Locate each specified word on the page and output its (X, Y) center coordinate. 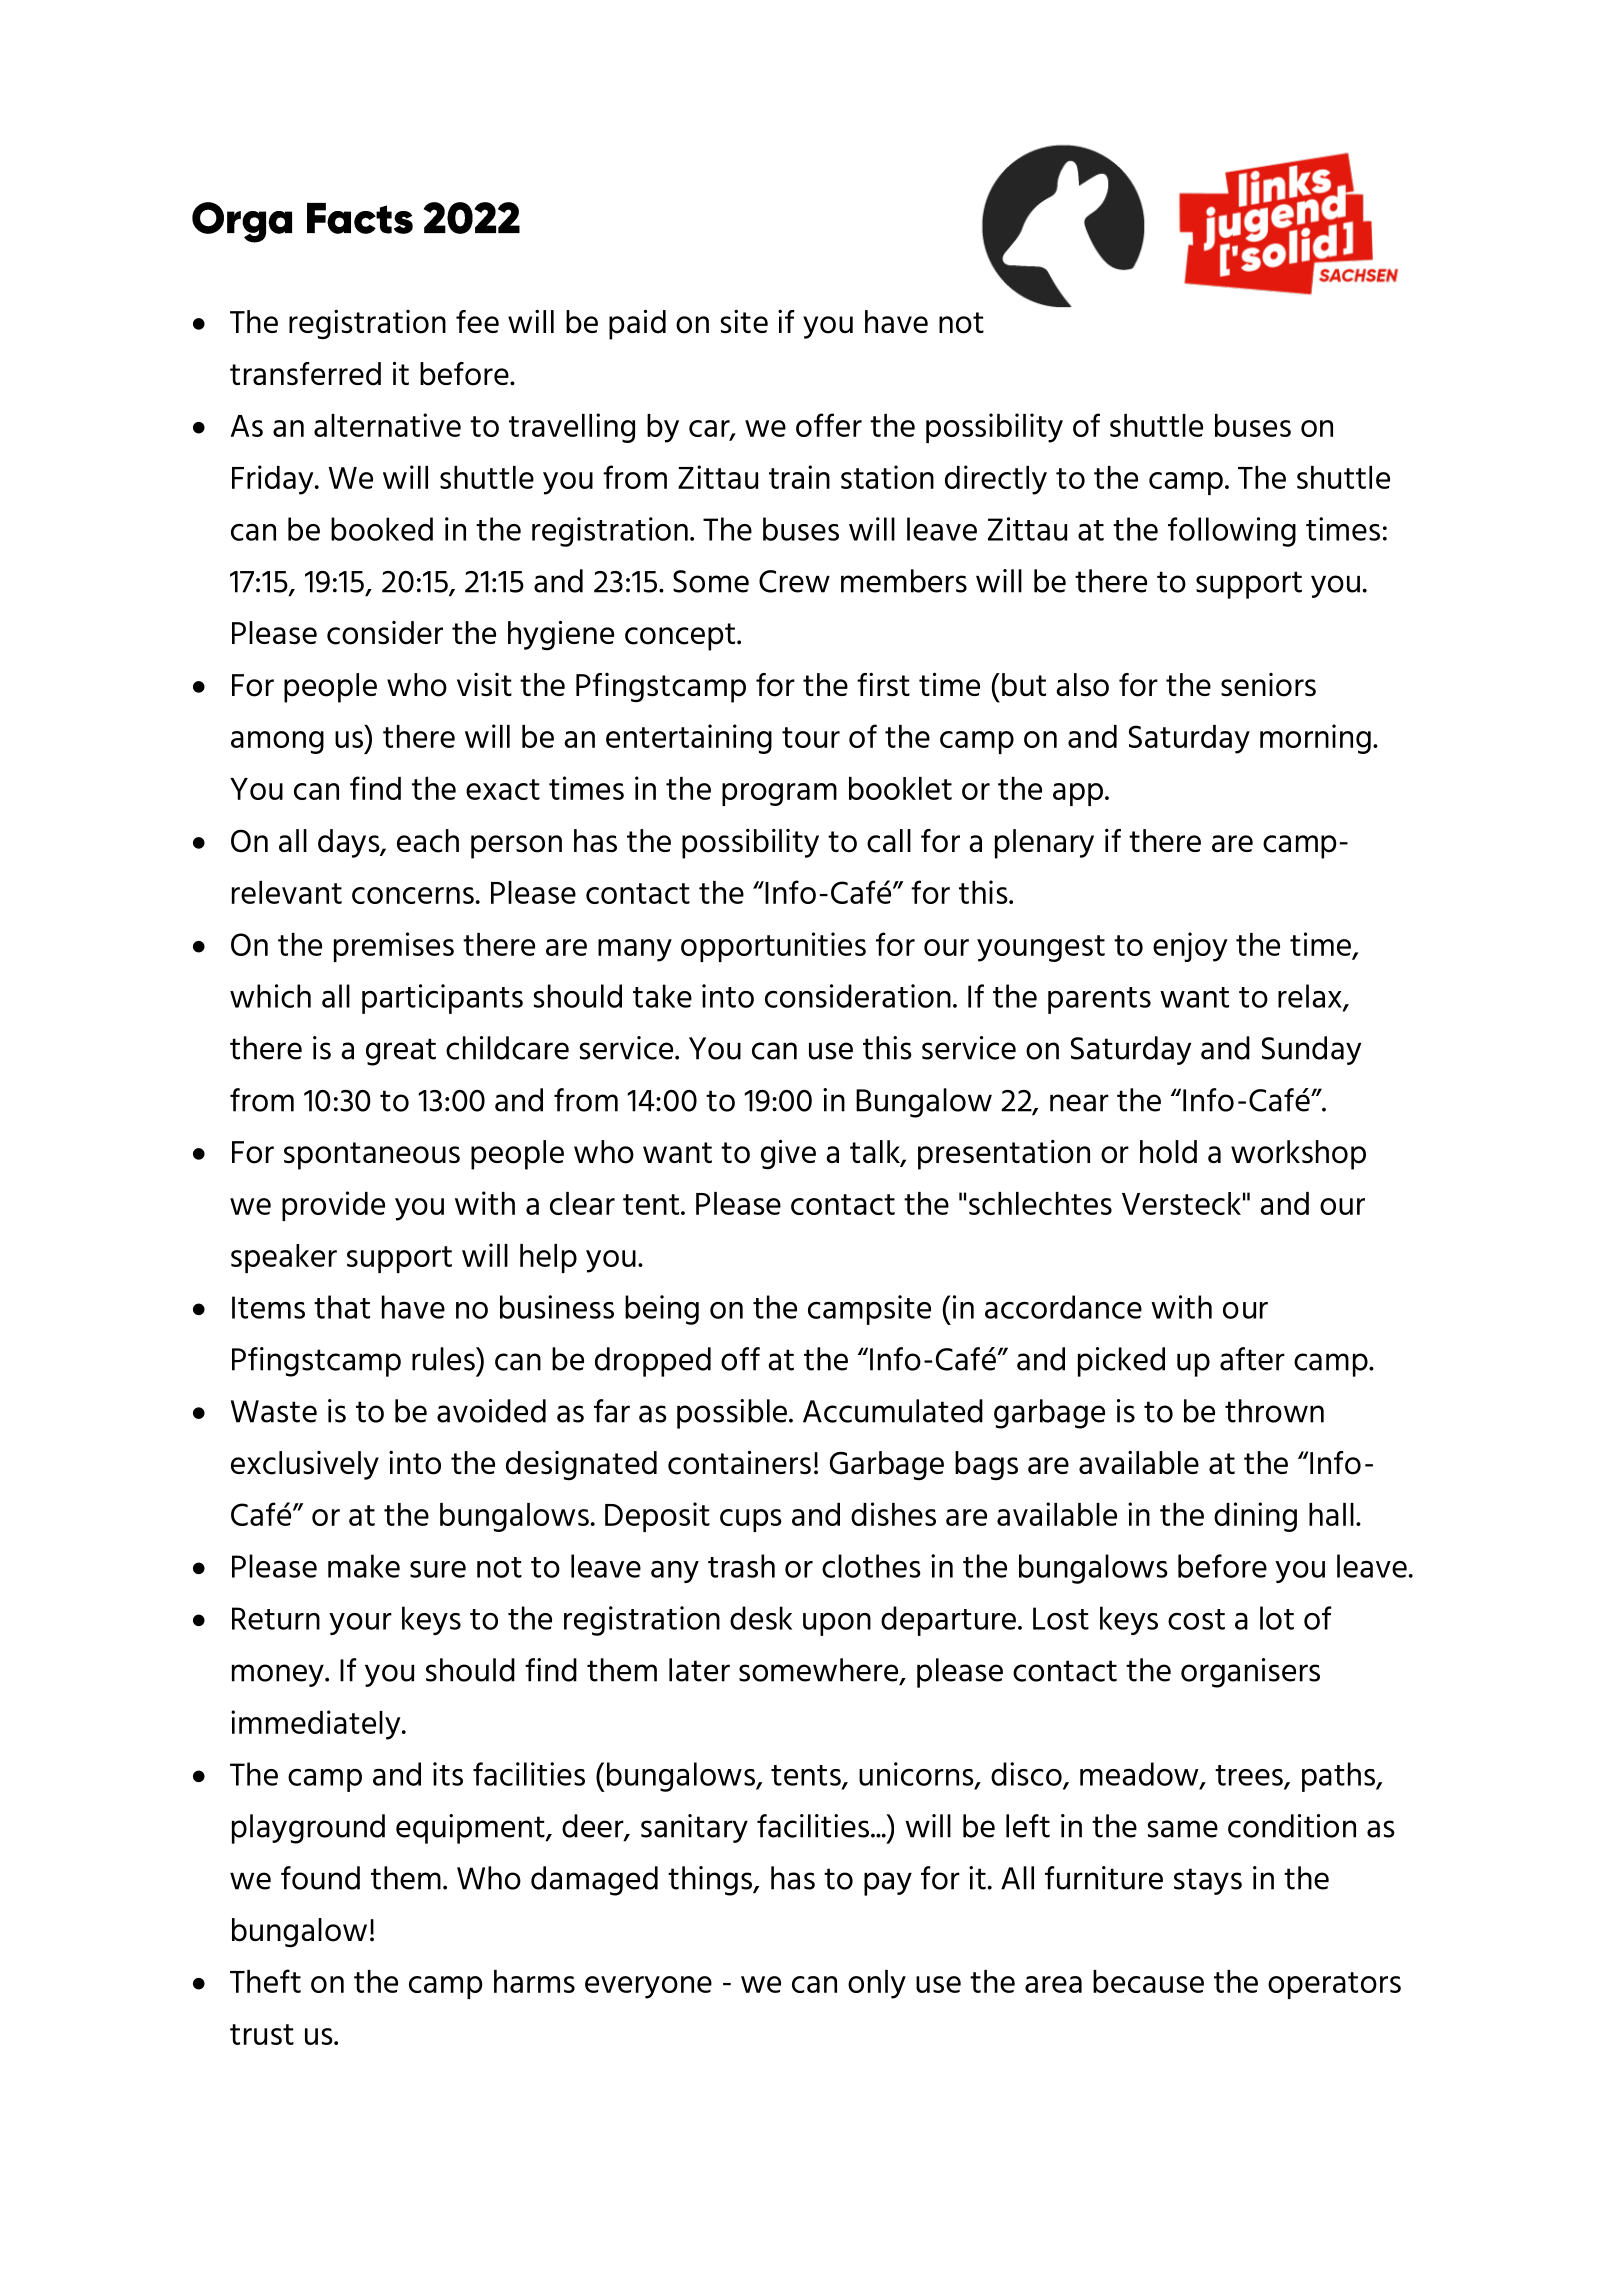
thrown (1274, 1411)
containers (739, 1462)
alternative (387, 425)
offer (829, 425)
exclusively (305, 1465)
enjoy (1190, 947)
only (877, 1984)
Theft (265, 1981)
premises (394, 947)
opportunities (773, 947)
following (1232, 532)
